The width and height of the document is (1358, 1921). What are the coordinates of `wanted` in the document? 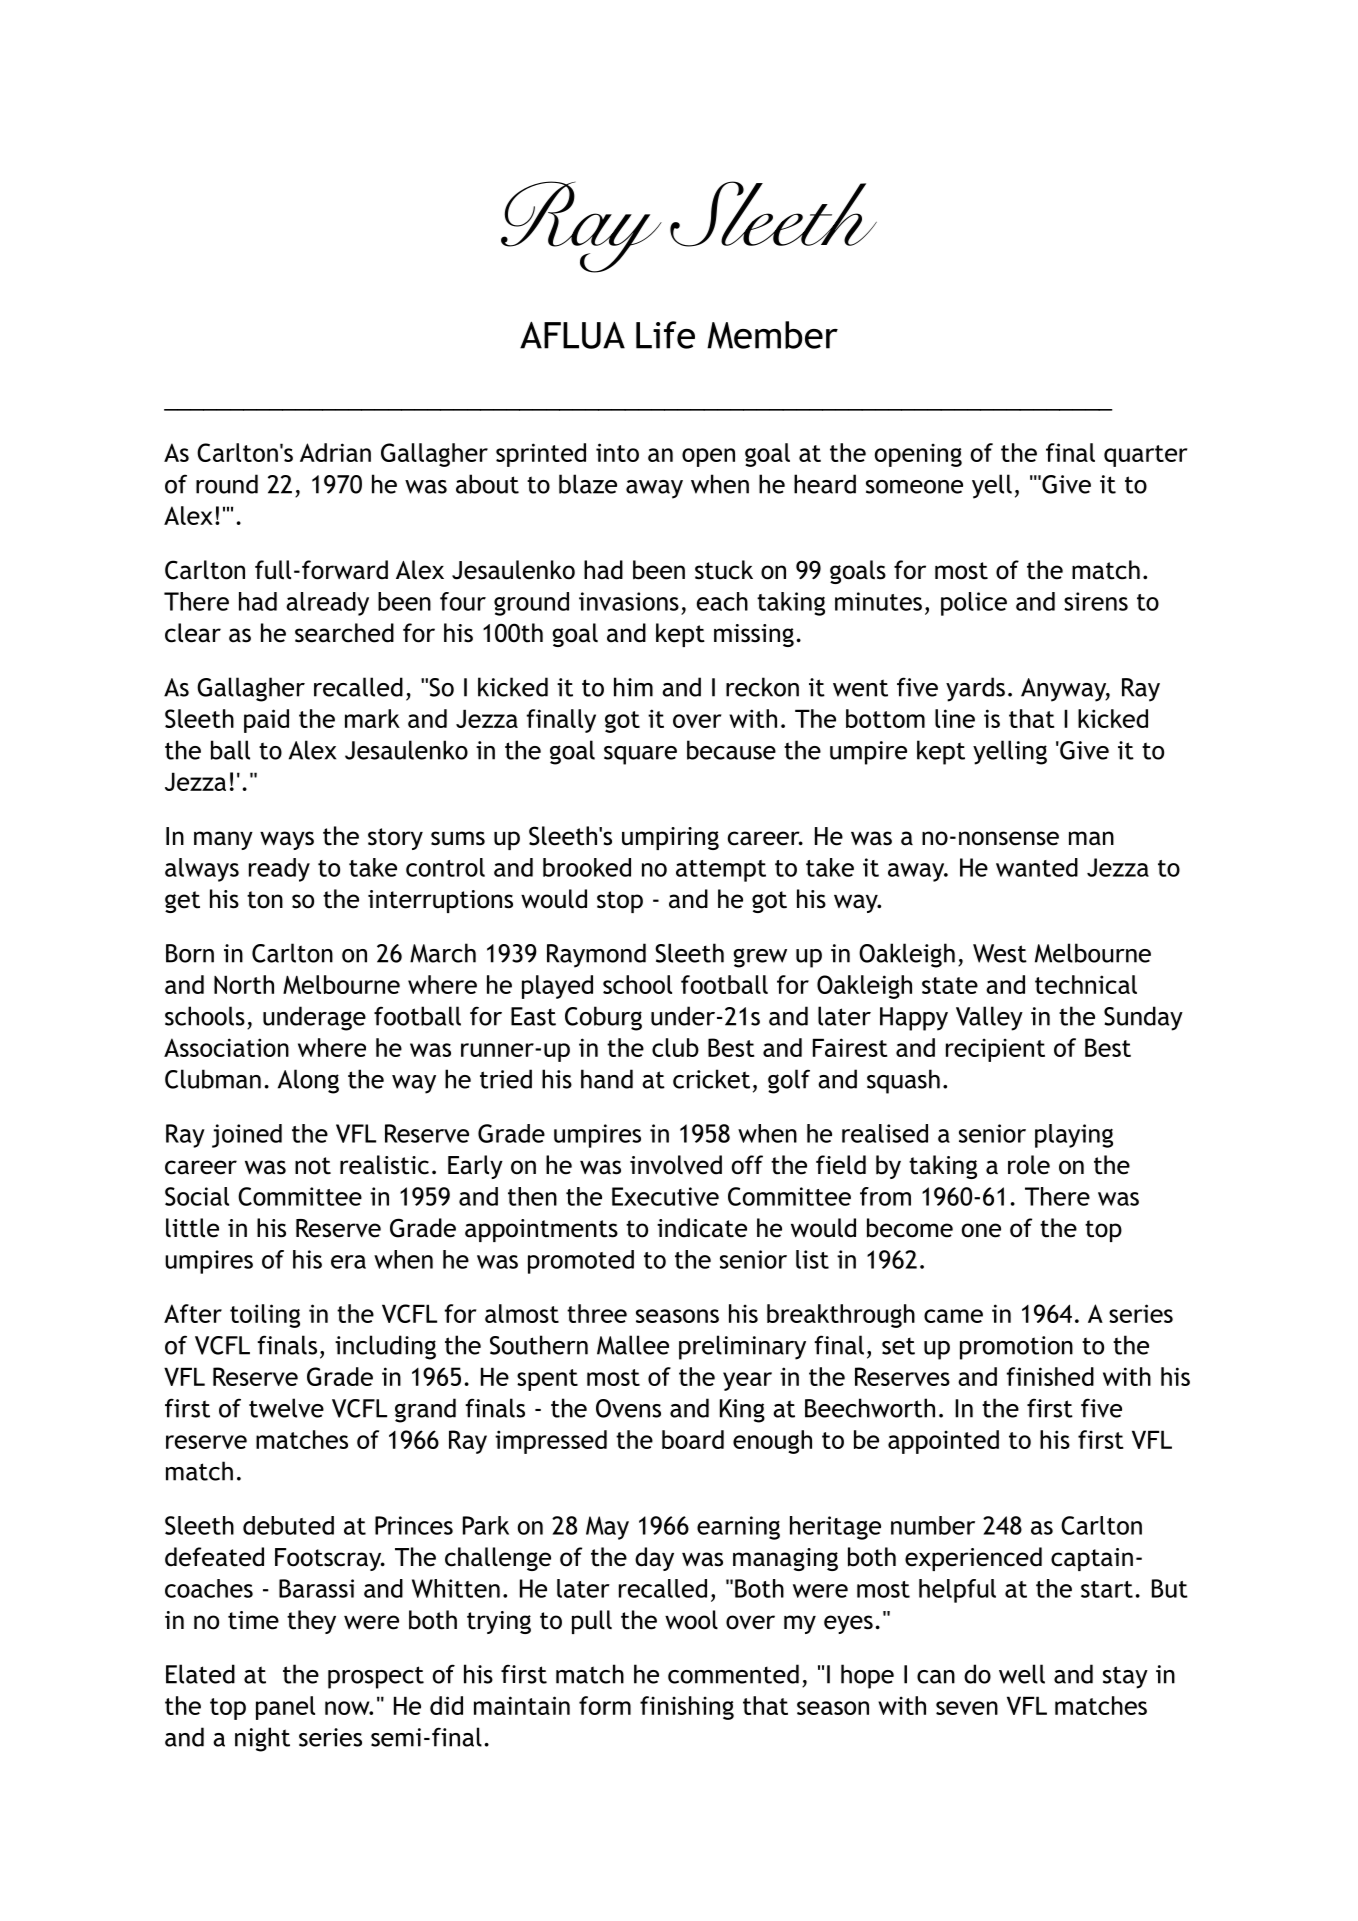 It's located at (1037, 867).
